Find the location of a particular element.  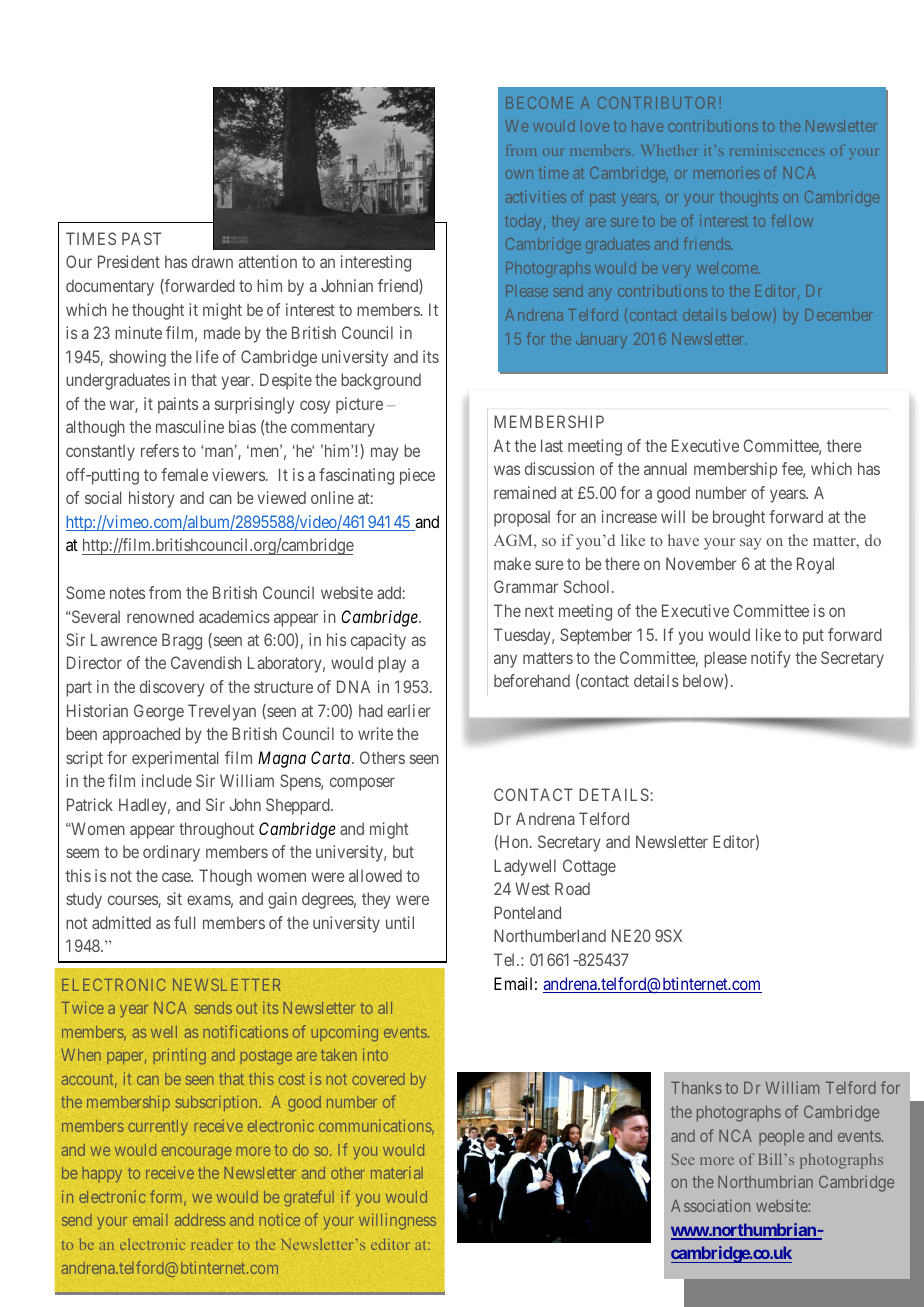

material is located at coordinates (397, 1172).
